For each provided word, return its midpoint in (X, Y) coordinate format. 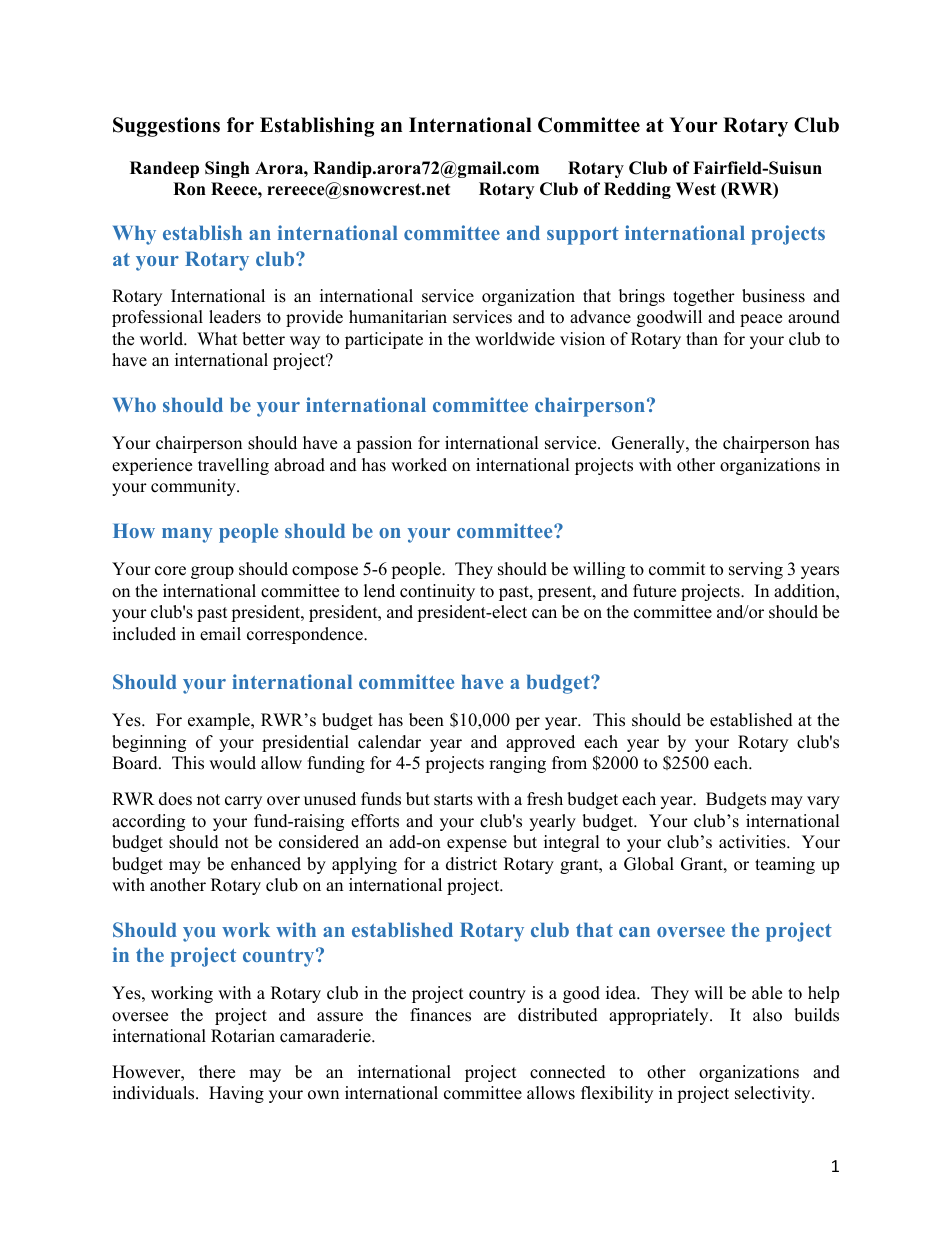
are (495, 1017)
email (220, 634)
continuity (437, 592)
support (583, 236)
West (696, 189)
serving (756, 570)
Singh (227, 169)
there (217, 1072)
